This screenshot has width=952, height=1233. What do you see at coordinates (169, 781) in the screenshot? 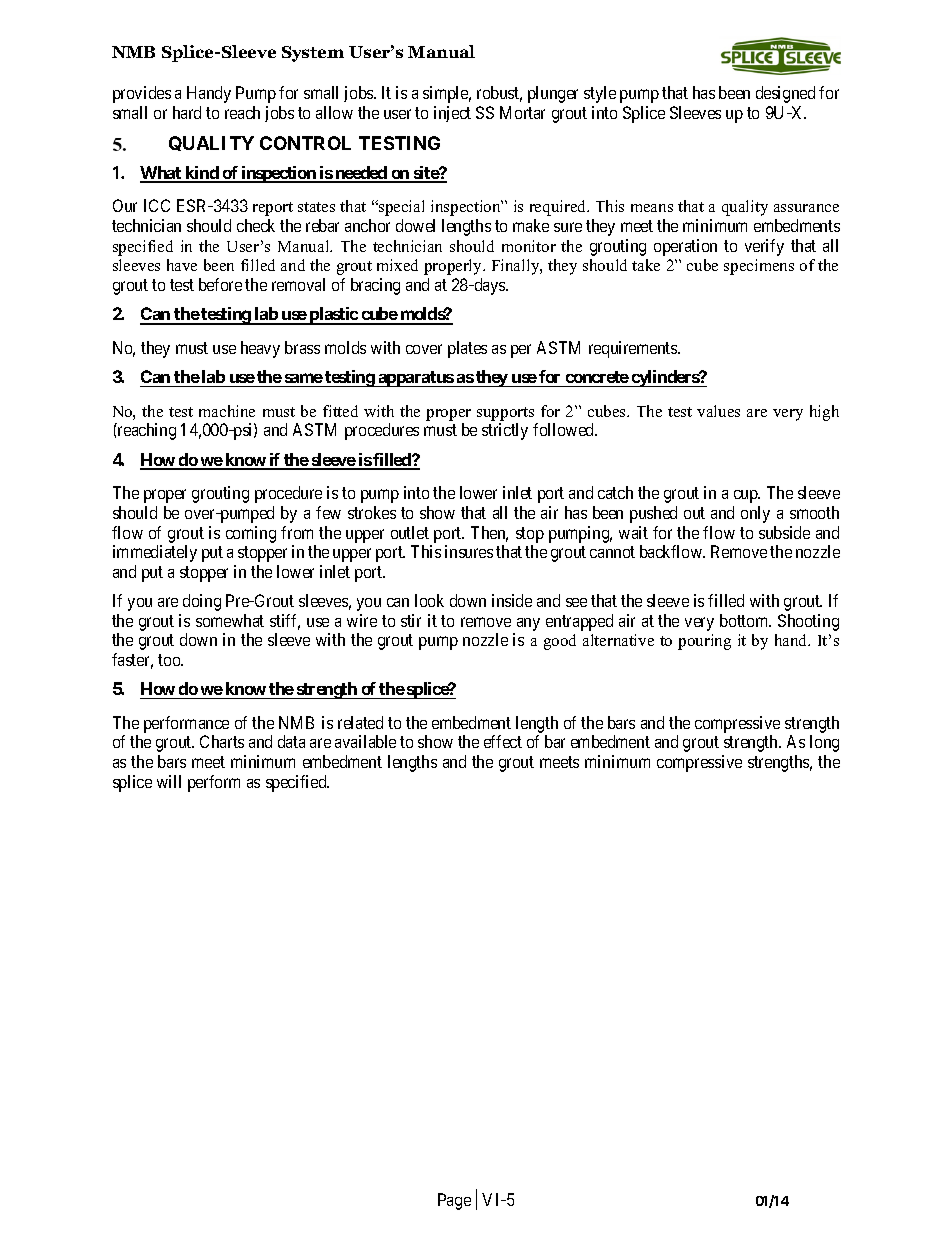
I see `will` at bounding box center [169, 781].
